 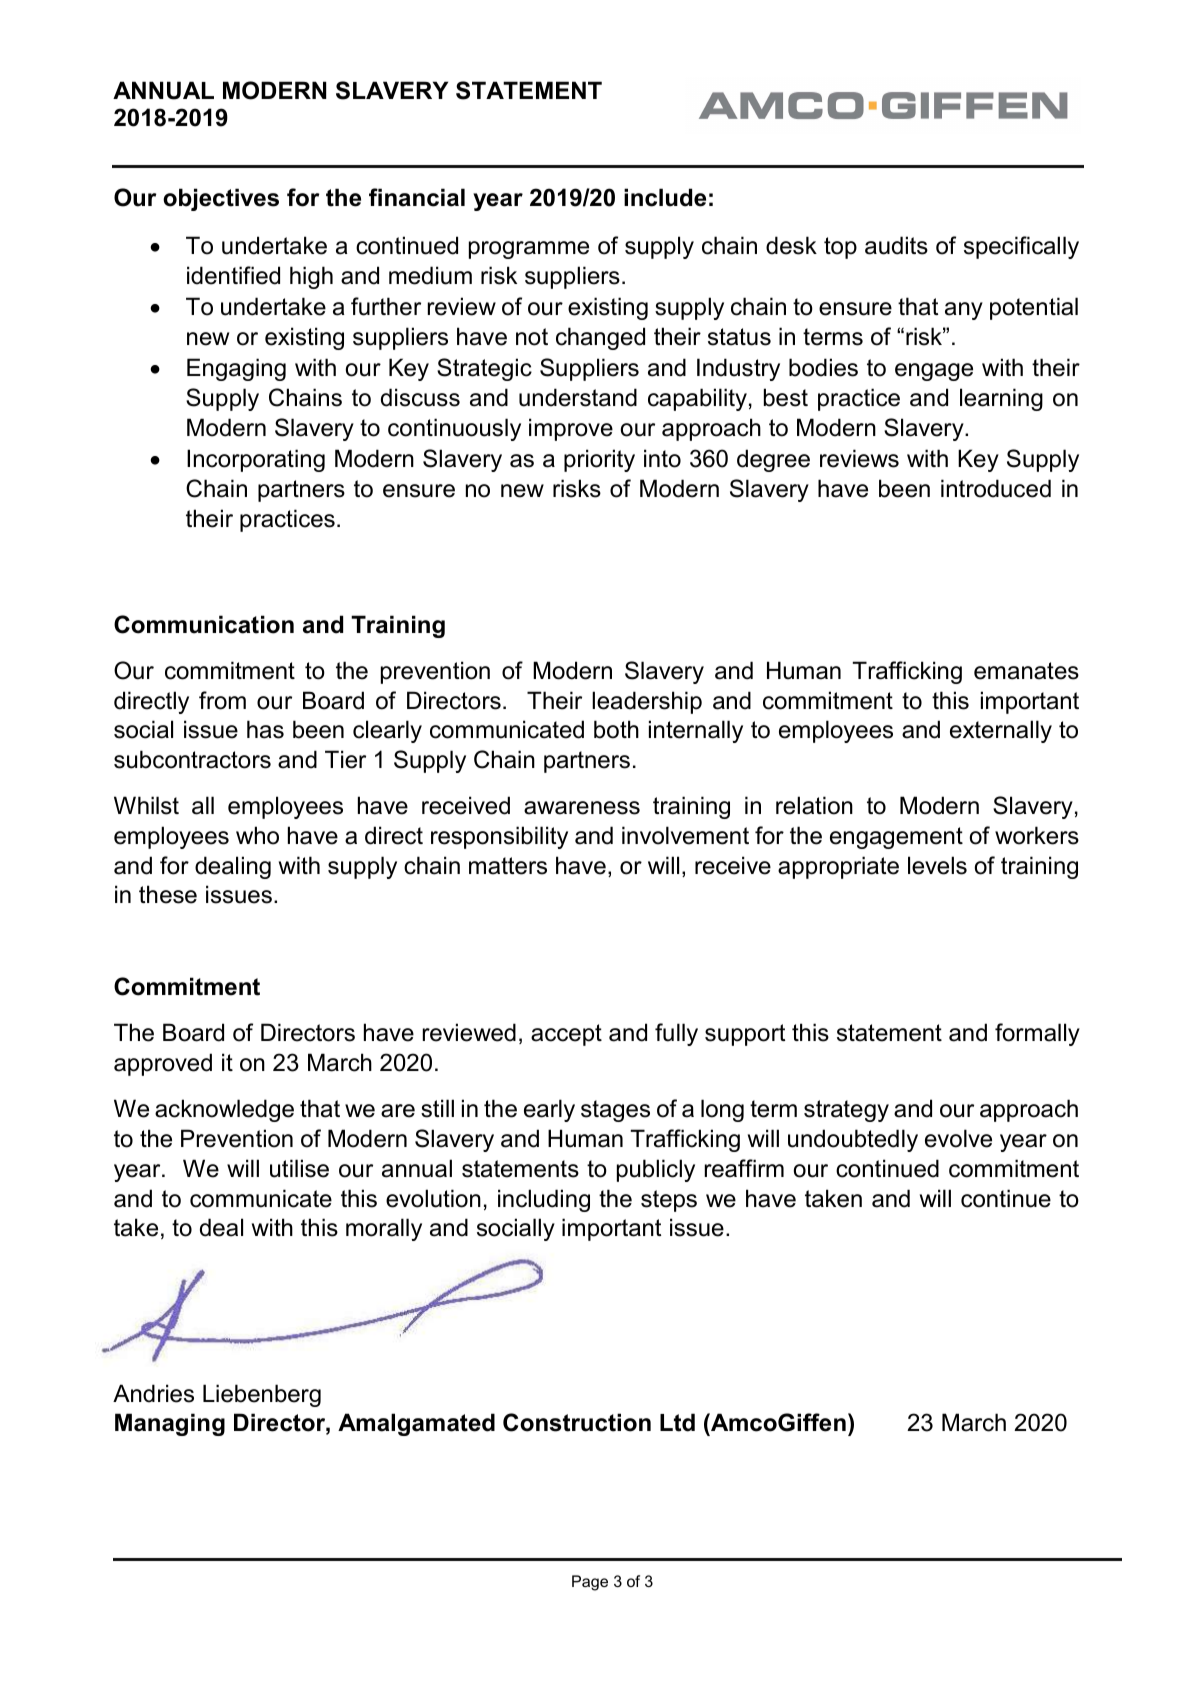 I want to click on Ltd, so click(x=677, y=1422).
